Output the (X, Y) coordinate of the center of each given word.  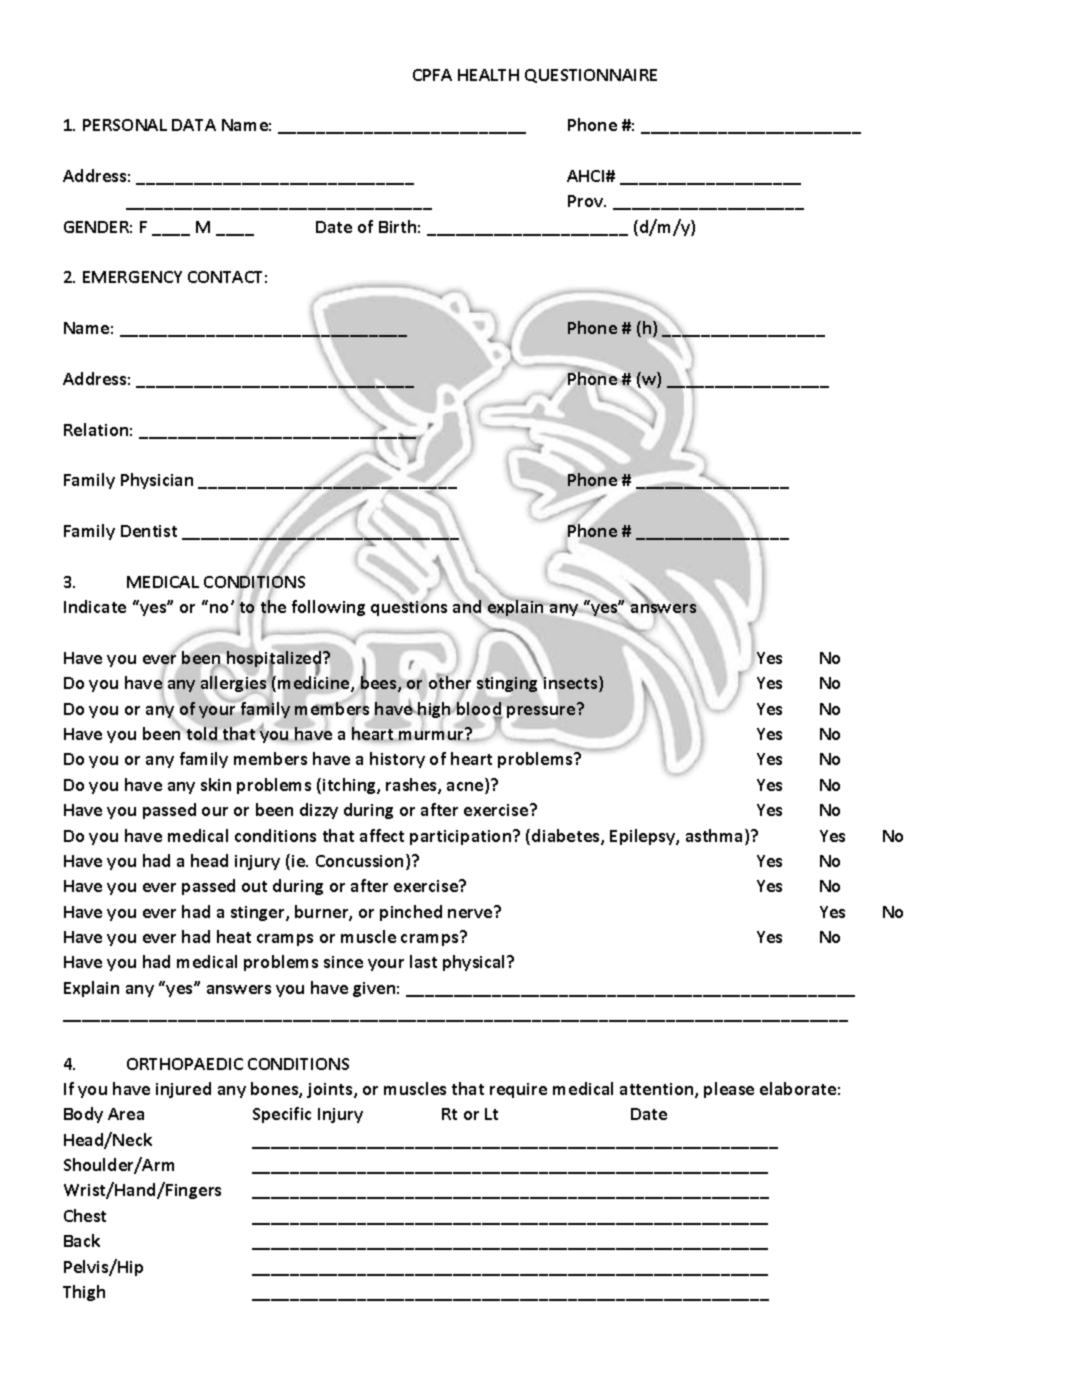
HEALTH (488, 75)
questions (409, 607)
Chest (85, 1215)
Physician (157, 481)
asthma (716, 837)
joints (331, 1090)
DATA (194, 125)
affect (382, 835)
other (450, 683)
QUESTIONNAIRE (591, 76)
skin (216, 784)
